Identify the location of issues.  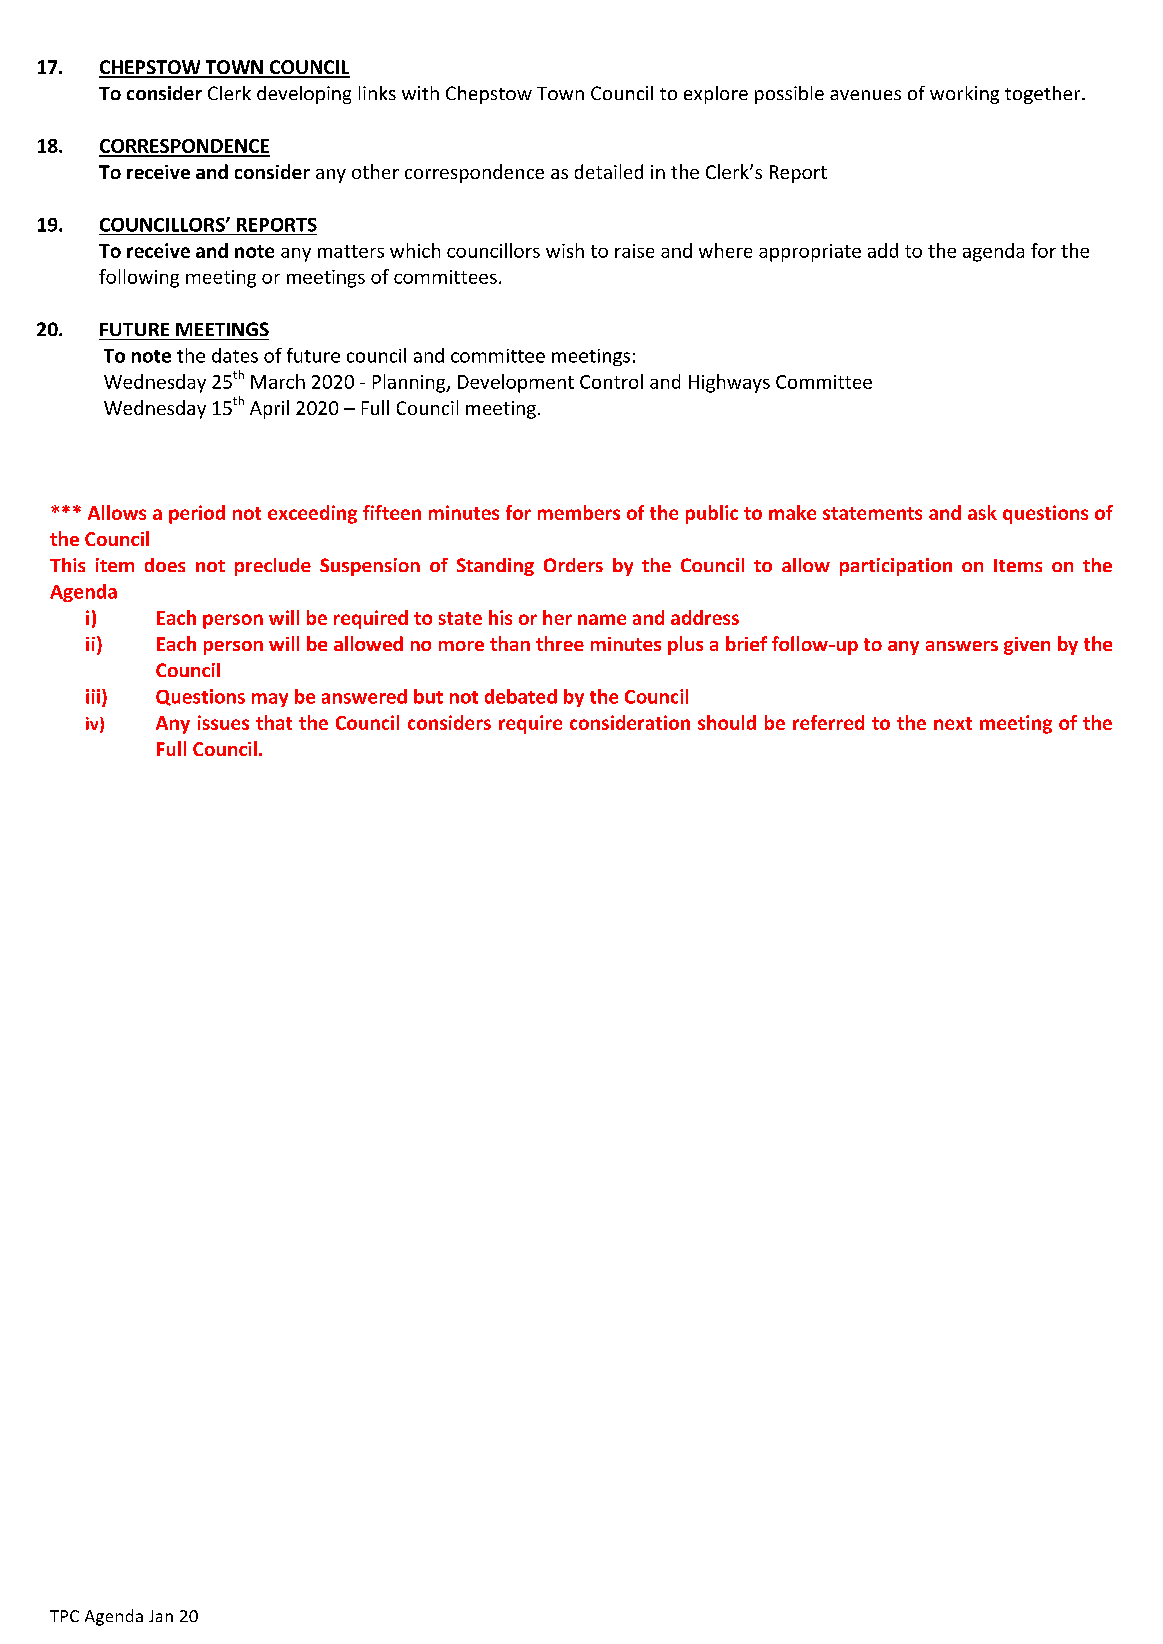
(223, 722).
